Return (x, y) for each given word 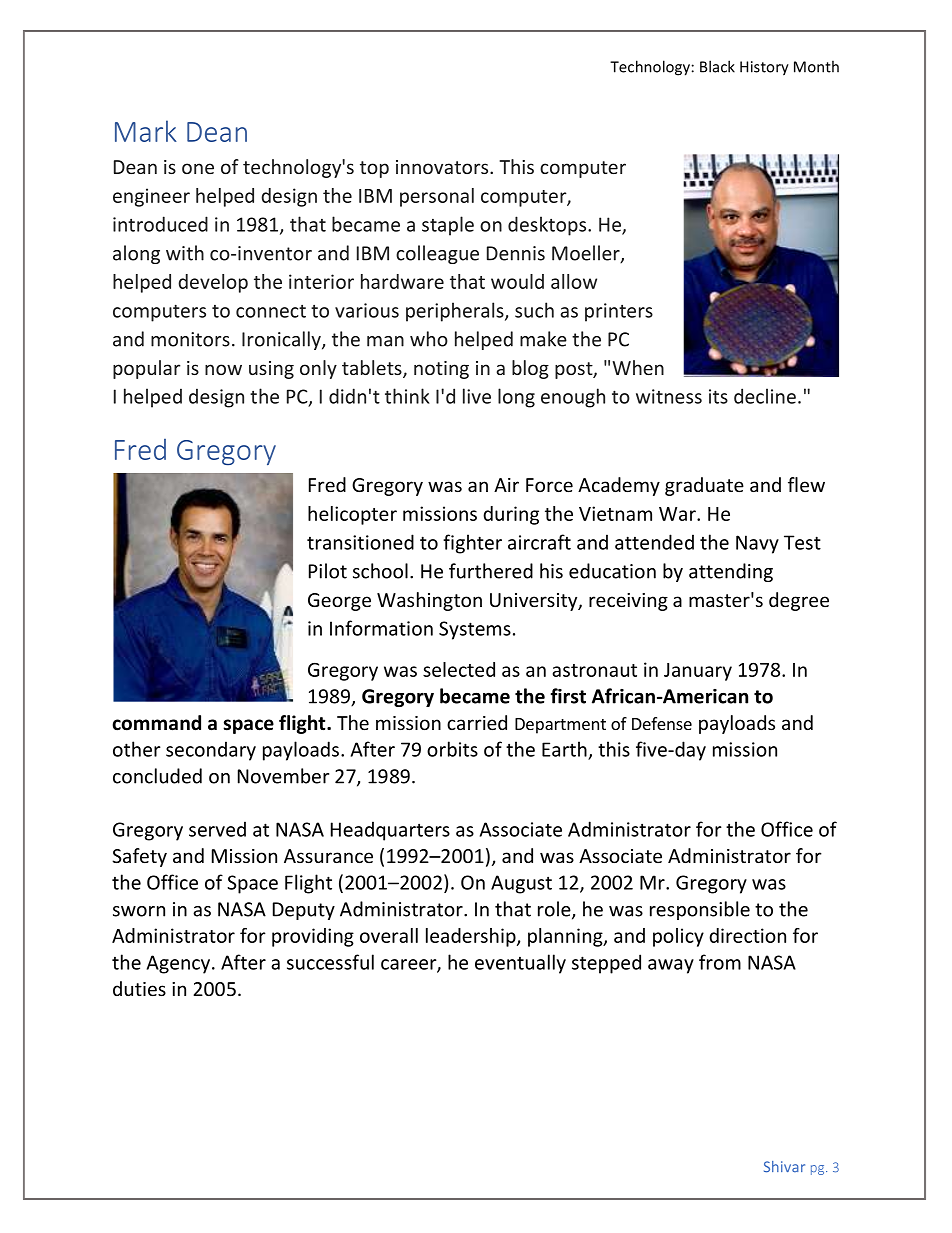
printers (619, 312)
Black (717, 66)
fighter (472, 544)
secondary (211, 751)
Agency (180, 964)
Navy (757, 544)
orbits (452, 749)
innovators (443, 167)
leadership (472, 937)
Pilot (328, 571)
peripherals (456, 312)
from (720, 962)
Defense (662, 723)
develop (213, 283)
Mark (146, 131)
